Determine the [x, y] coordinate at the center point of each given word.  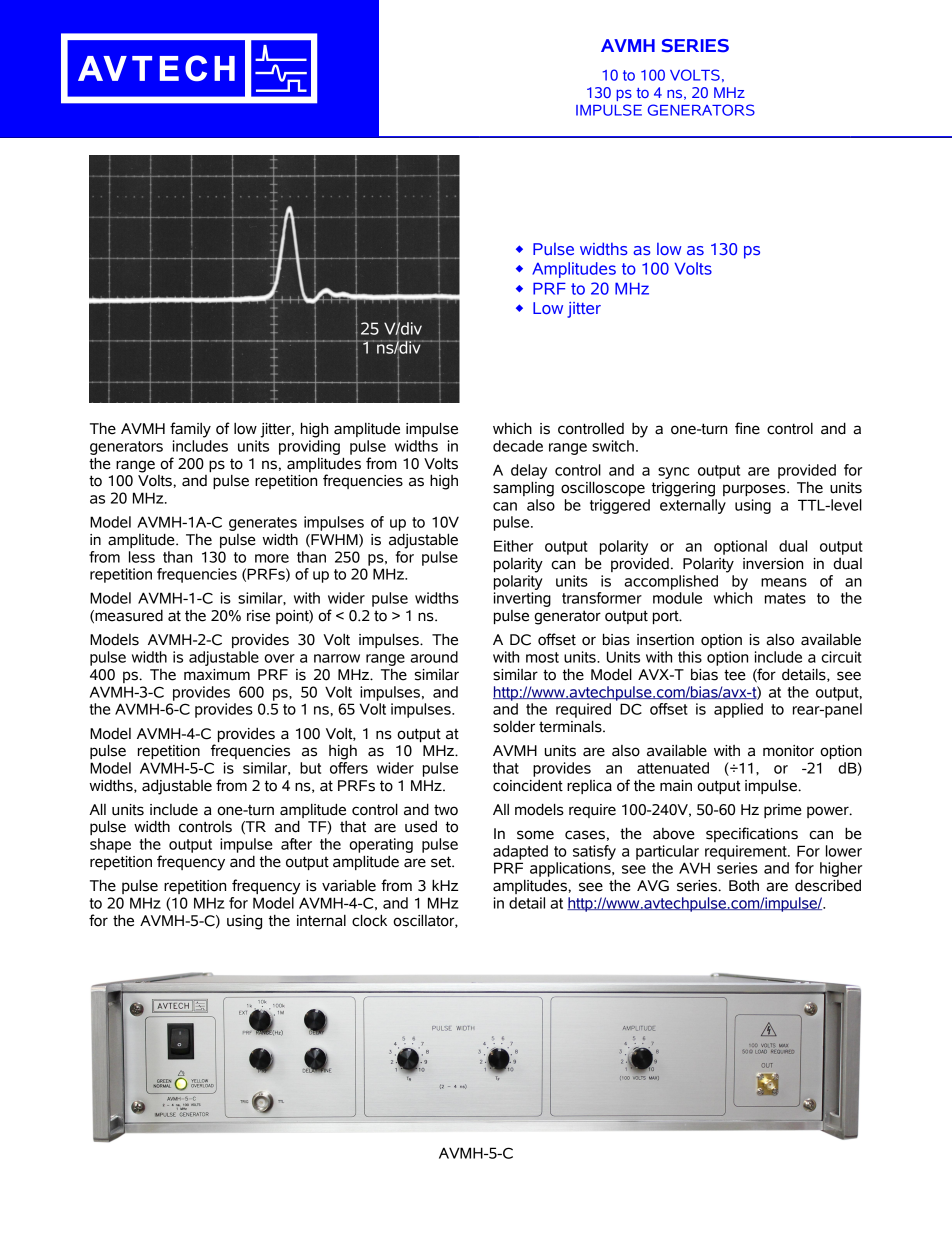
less [142, 557]
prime [783, 811]
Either [513, 546]
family [190, 430]
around [434, 657]
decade [518, 446]
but [310, 768]
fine [747, 428]
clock [369, 920]
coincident [528, 785]
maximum [217, 675]
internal [321, 920]
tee [735, 675]
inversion [773, 564]
